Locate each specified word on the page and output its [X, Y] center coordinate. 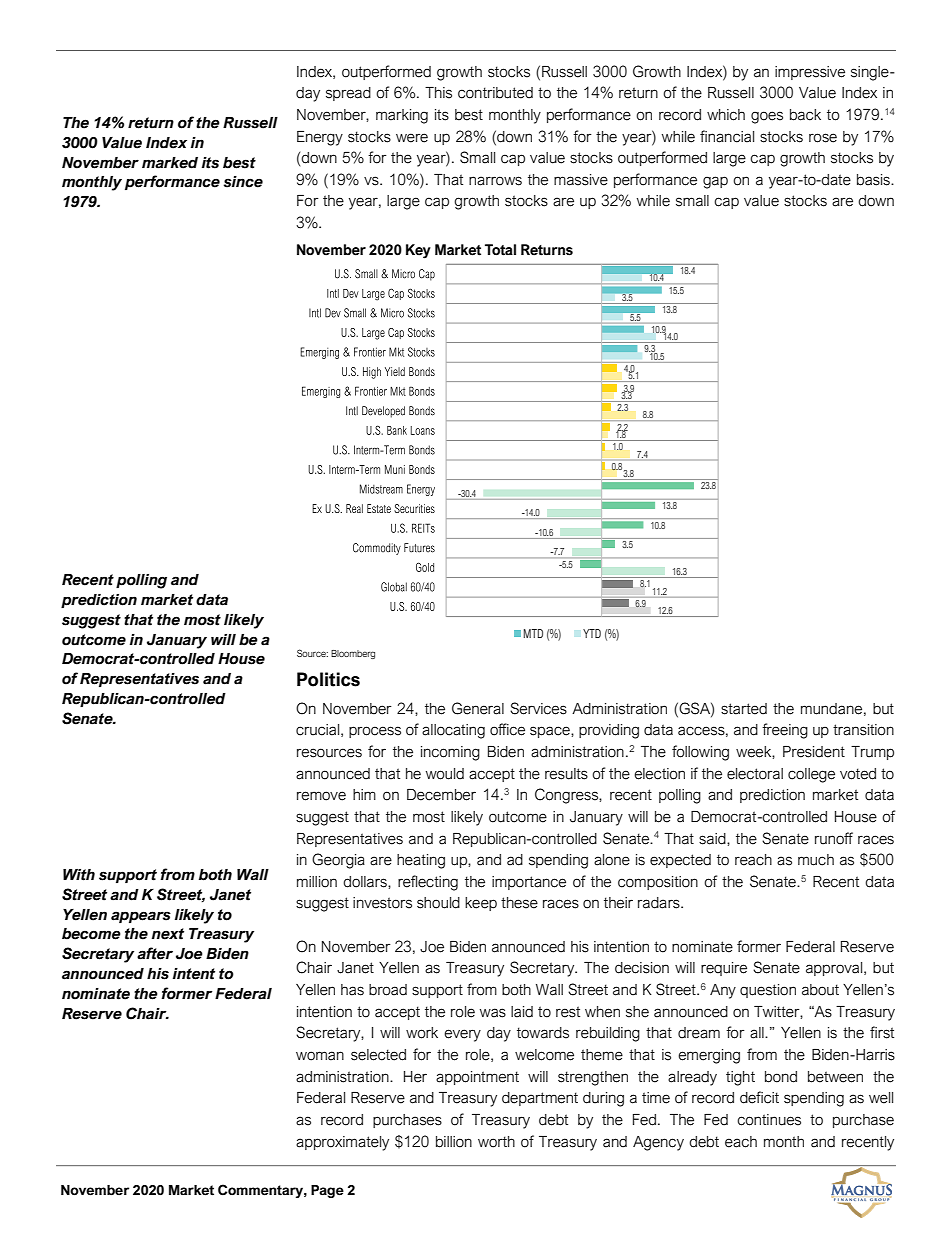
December [441, 795]
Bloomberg [353, 654]
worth [496, 1142]
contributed [495, 93]
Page [327, 1191]
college [811, 775]
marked [170, 163]
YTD [592, 633]
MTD [533, 633]
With [79, 875]
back [805, 115]
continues [769, 1120]
